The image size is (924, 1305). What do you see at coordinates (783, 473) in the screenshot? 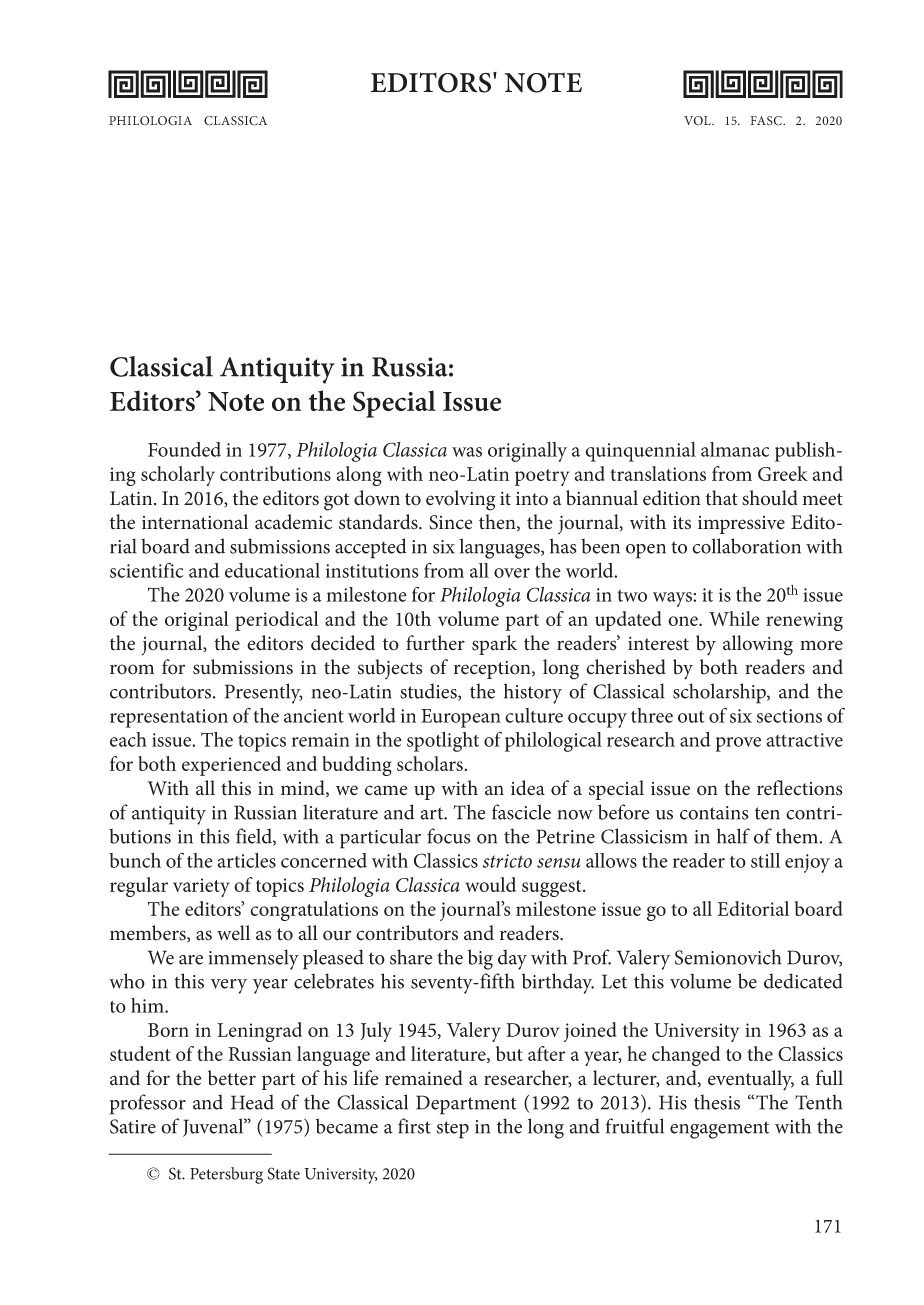
I see `Greek` at bounding box center [783, 473].
